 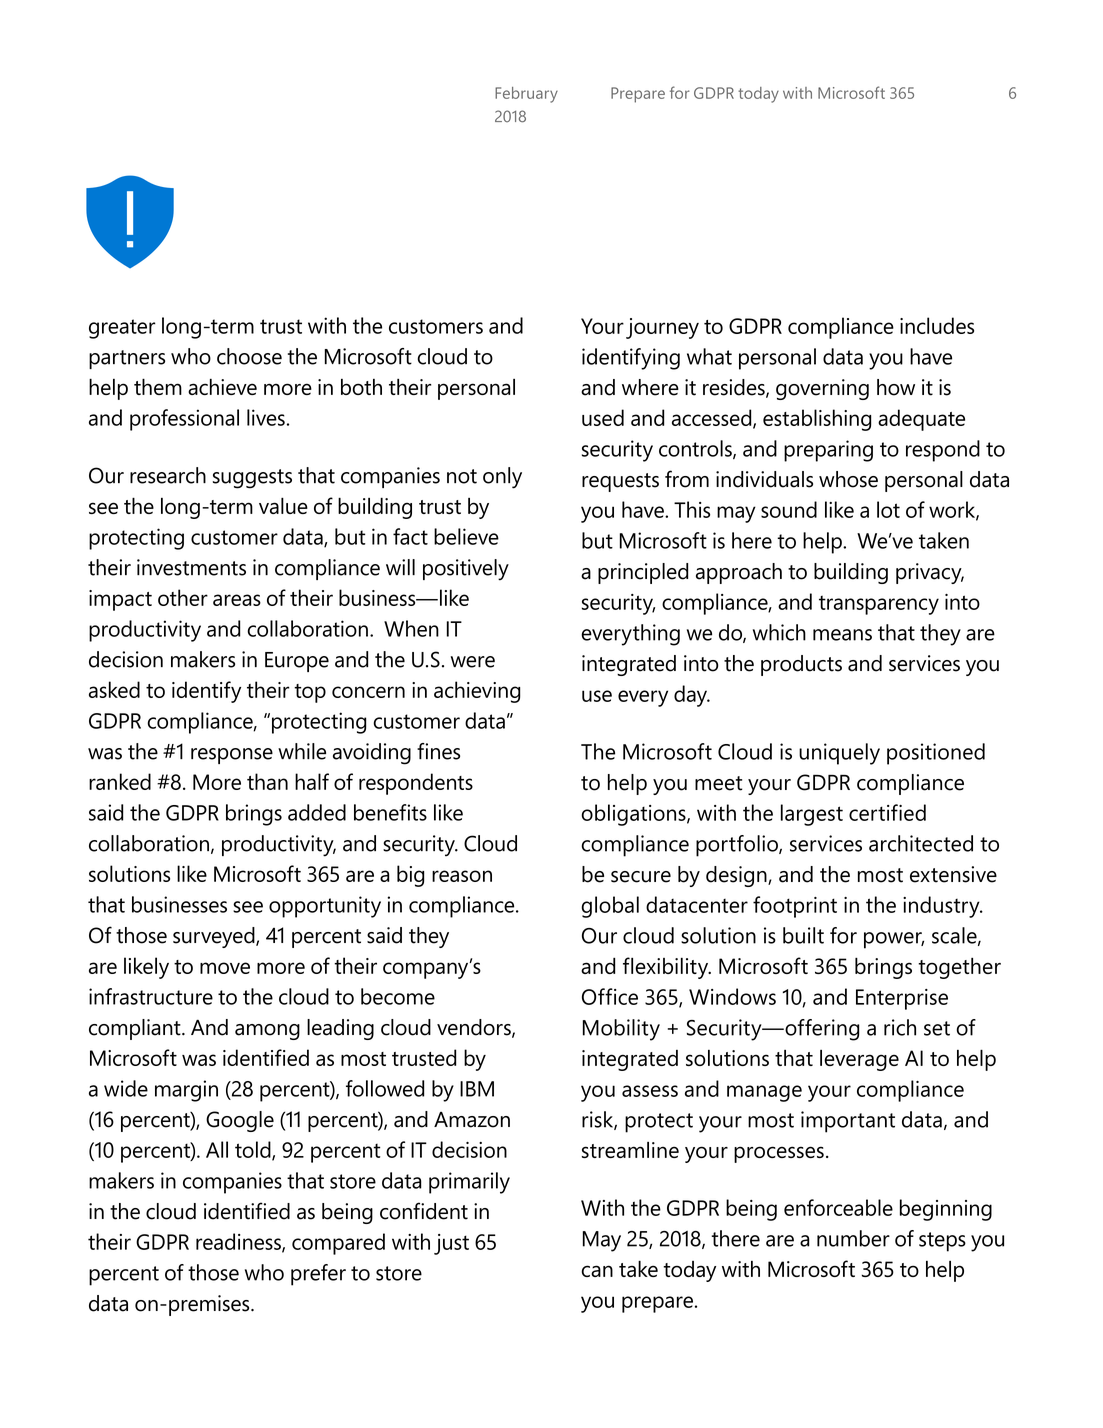 I want to click on greater, so click(x=122, y=329).
